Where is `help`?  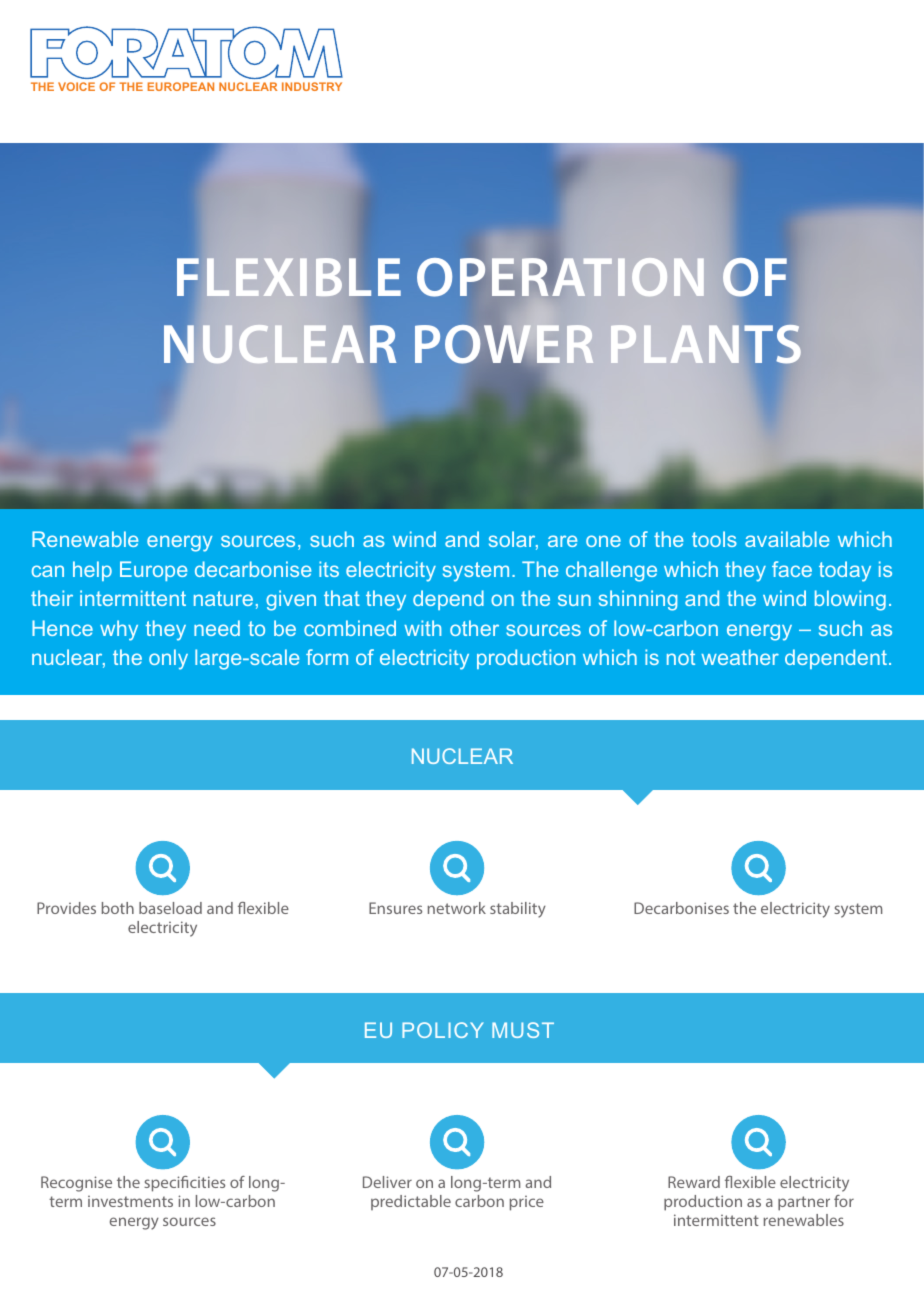
help is located at coordinates (92, 571).
